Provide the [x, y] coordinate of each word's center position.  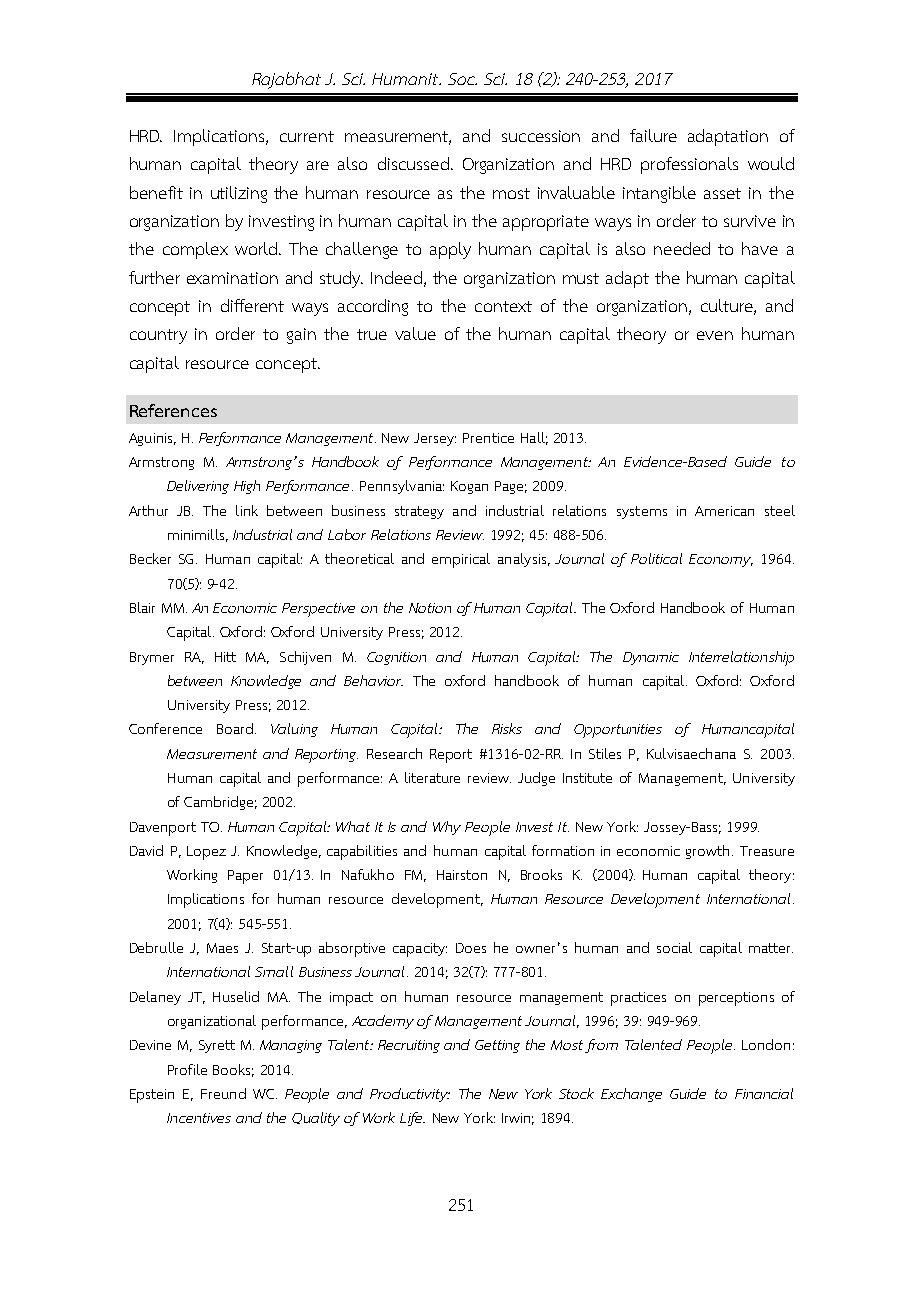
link [247, 510]
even [715, 335]
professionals [689, 165]
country [158, 336]
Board [235, 728]
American [724, 511]
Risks [507, 728]
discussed [413, 163]
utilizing [239, 194]
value [415, 333]
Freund [223, 1093]
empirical [461, 560]
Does [471, 948]
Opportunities [618, 731]
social [674, 947]
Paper [245, 877]
